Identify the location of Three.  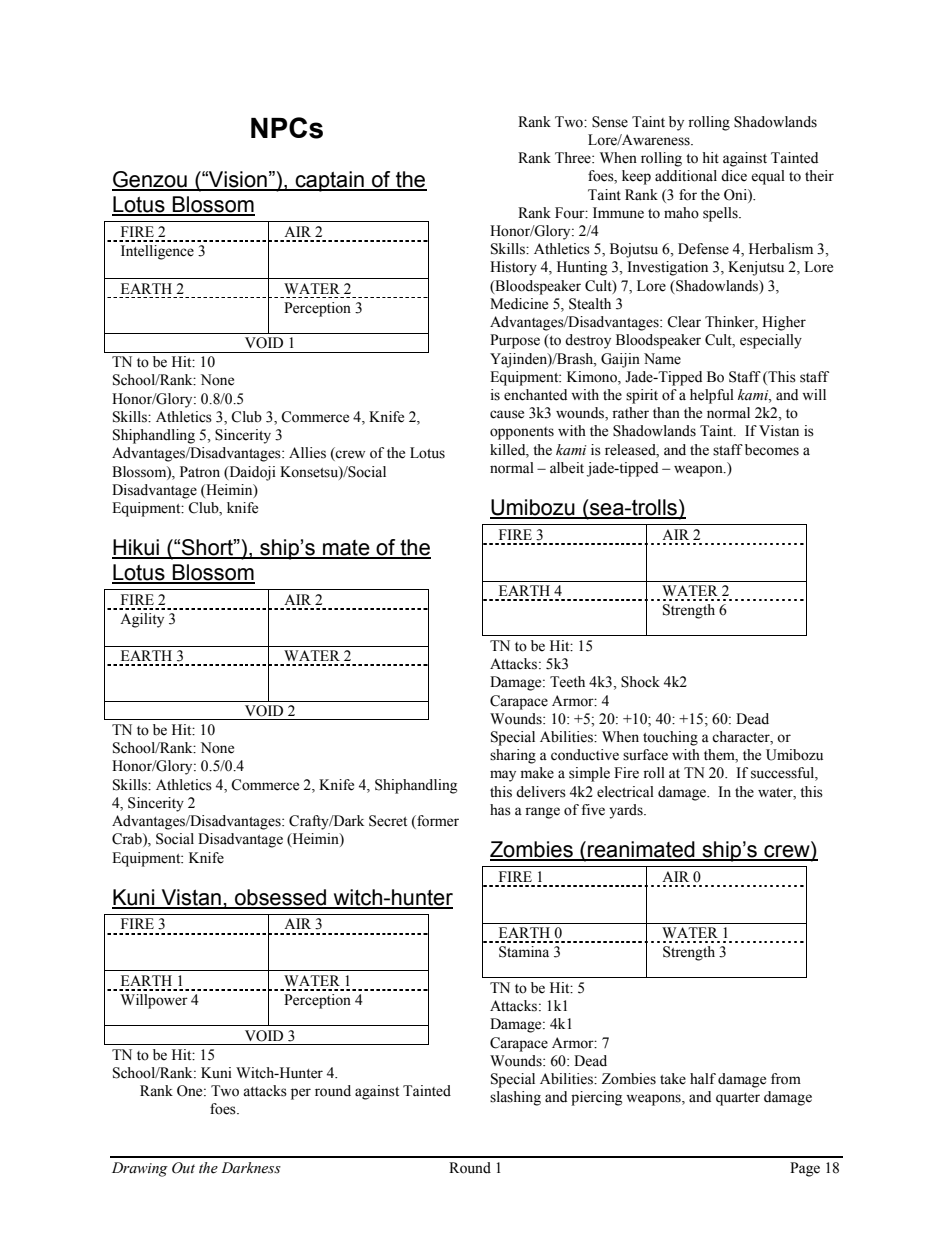
(574, 158).
